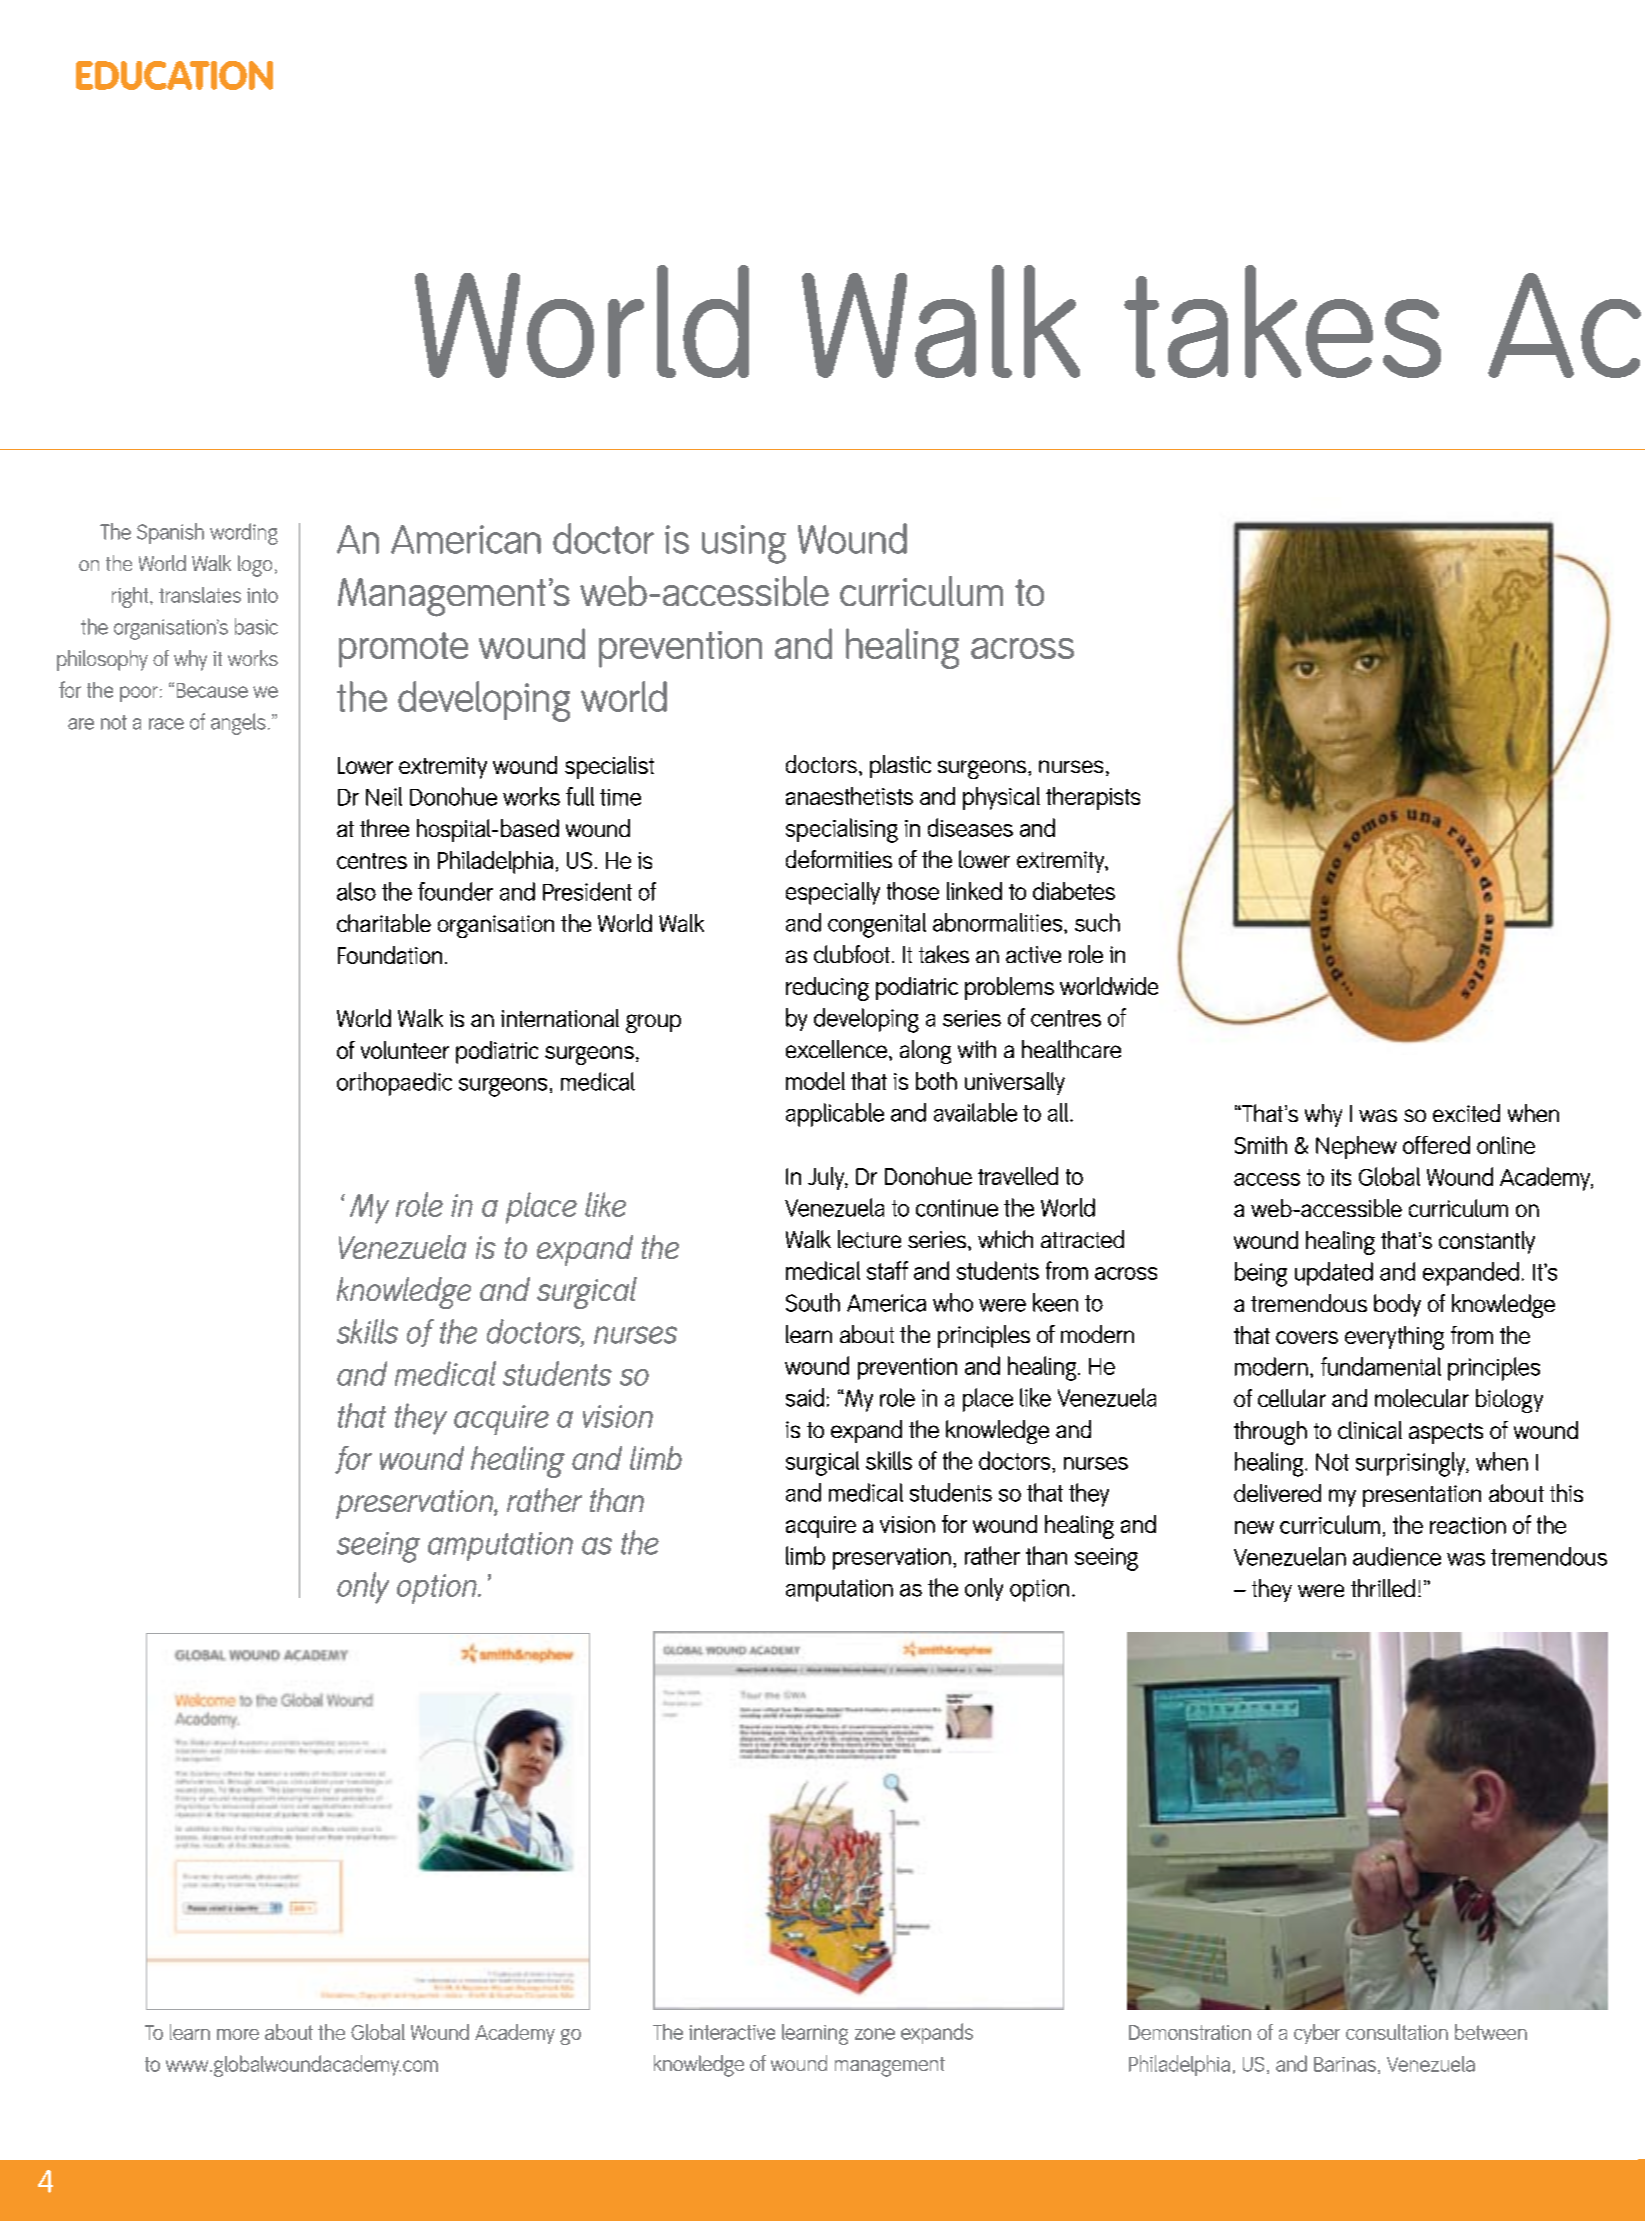  Describe the element at coordinates (1093, 798) in the screenshot. I see `therapists` at that location.
